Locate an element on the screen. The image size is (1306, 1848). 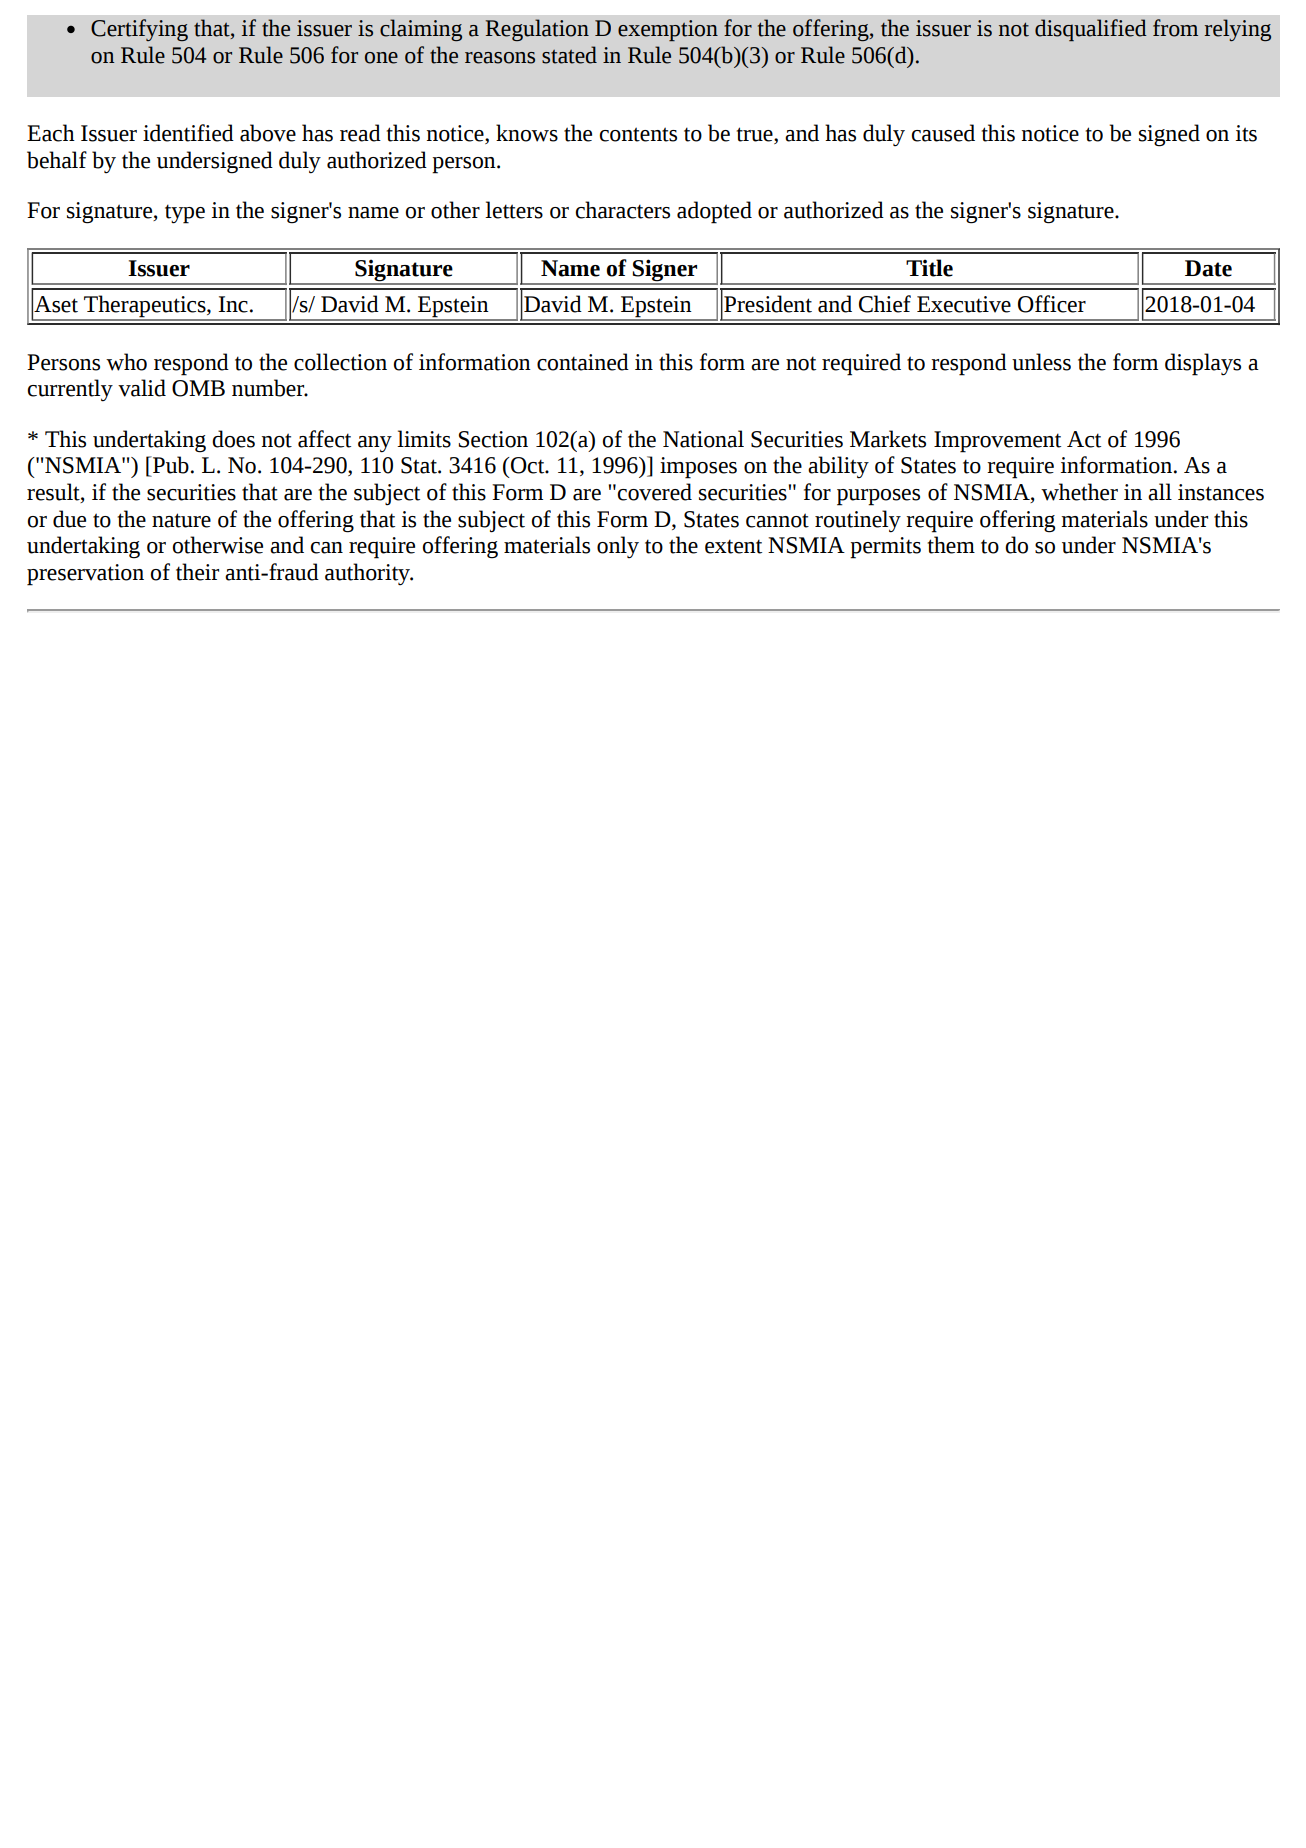
them is located at coordinates (951, 545).
